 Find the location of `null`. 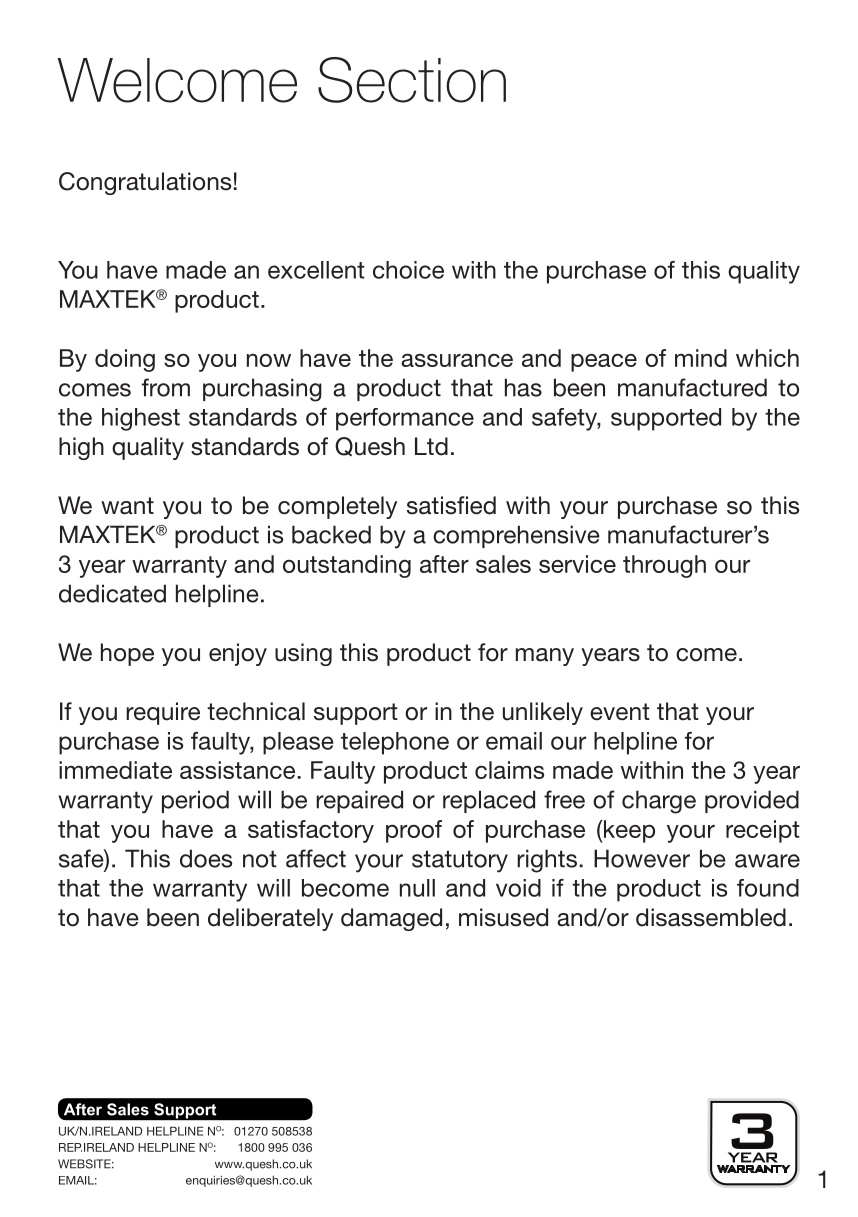

null is located at coordinates (417, 888).
